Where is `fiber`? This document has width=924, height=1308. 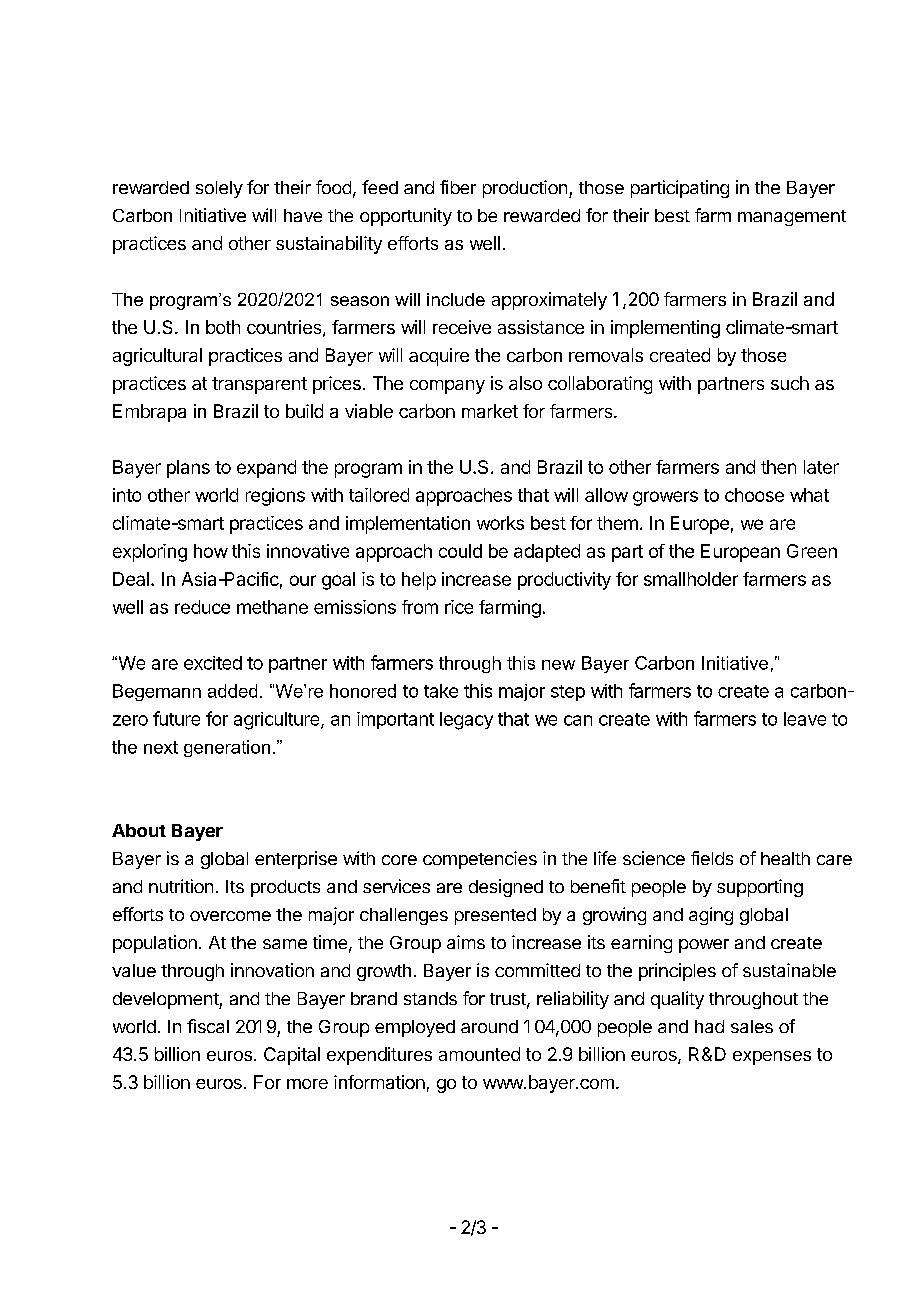
fiber is located at coordinates (458, 187).
